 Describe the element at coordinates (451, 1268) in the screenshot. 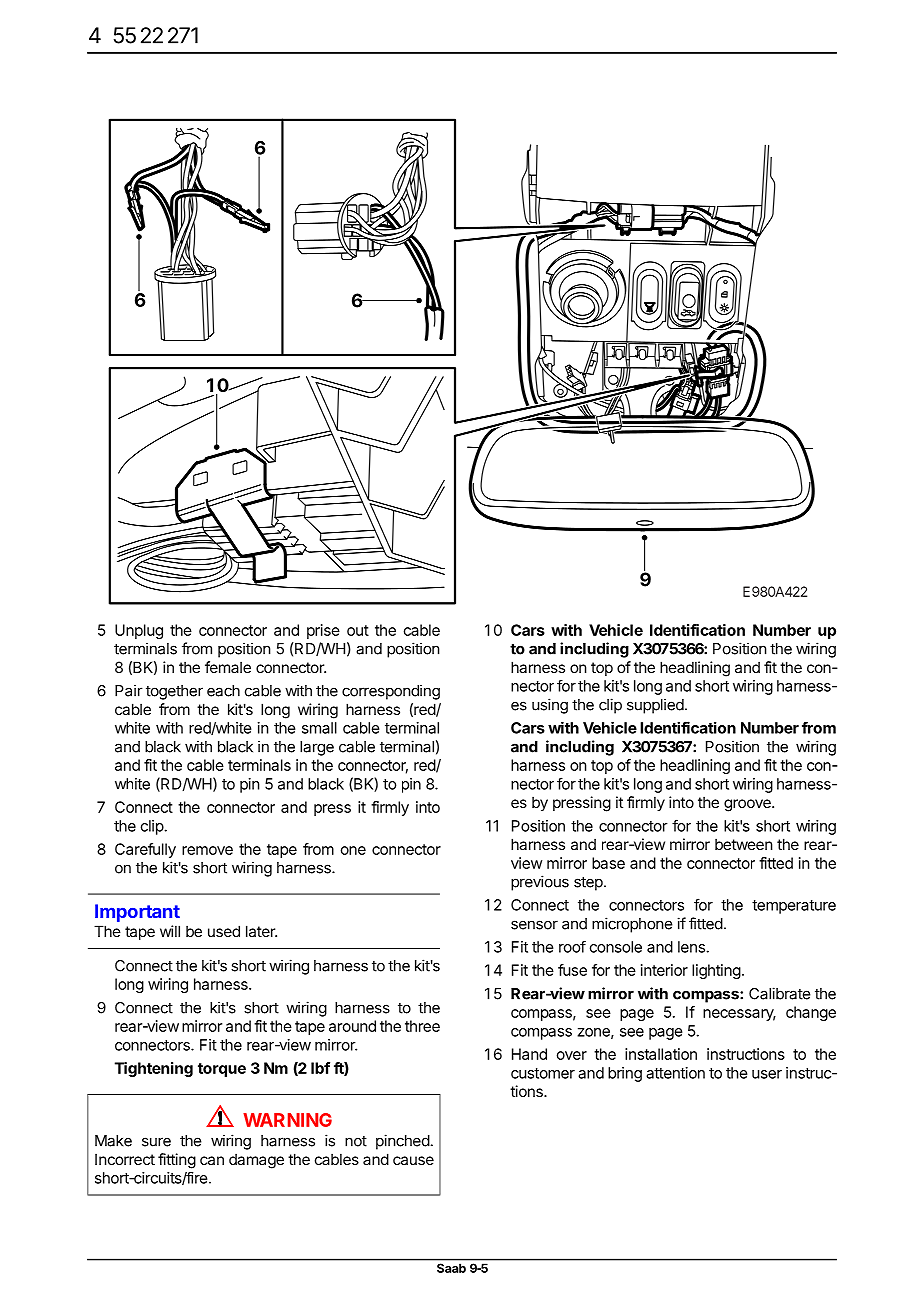

I see `Saab` at that location.
